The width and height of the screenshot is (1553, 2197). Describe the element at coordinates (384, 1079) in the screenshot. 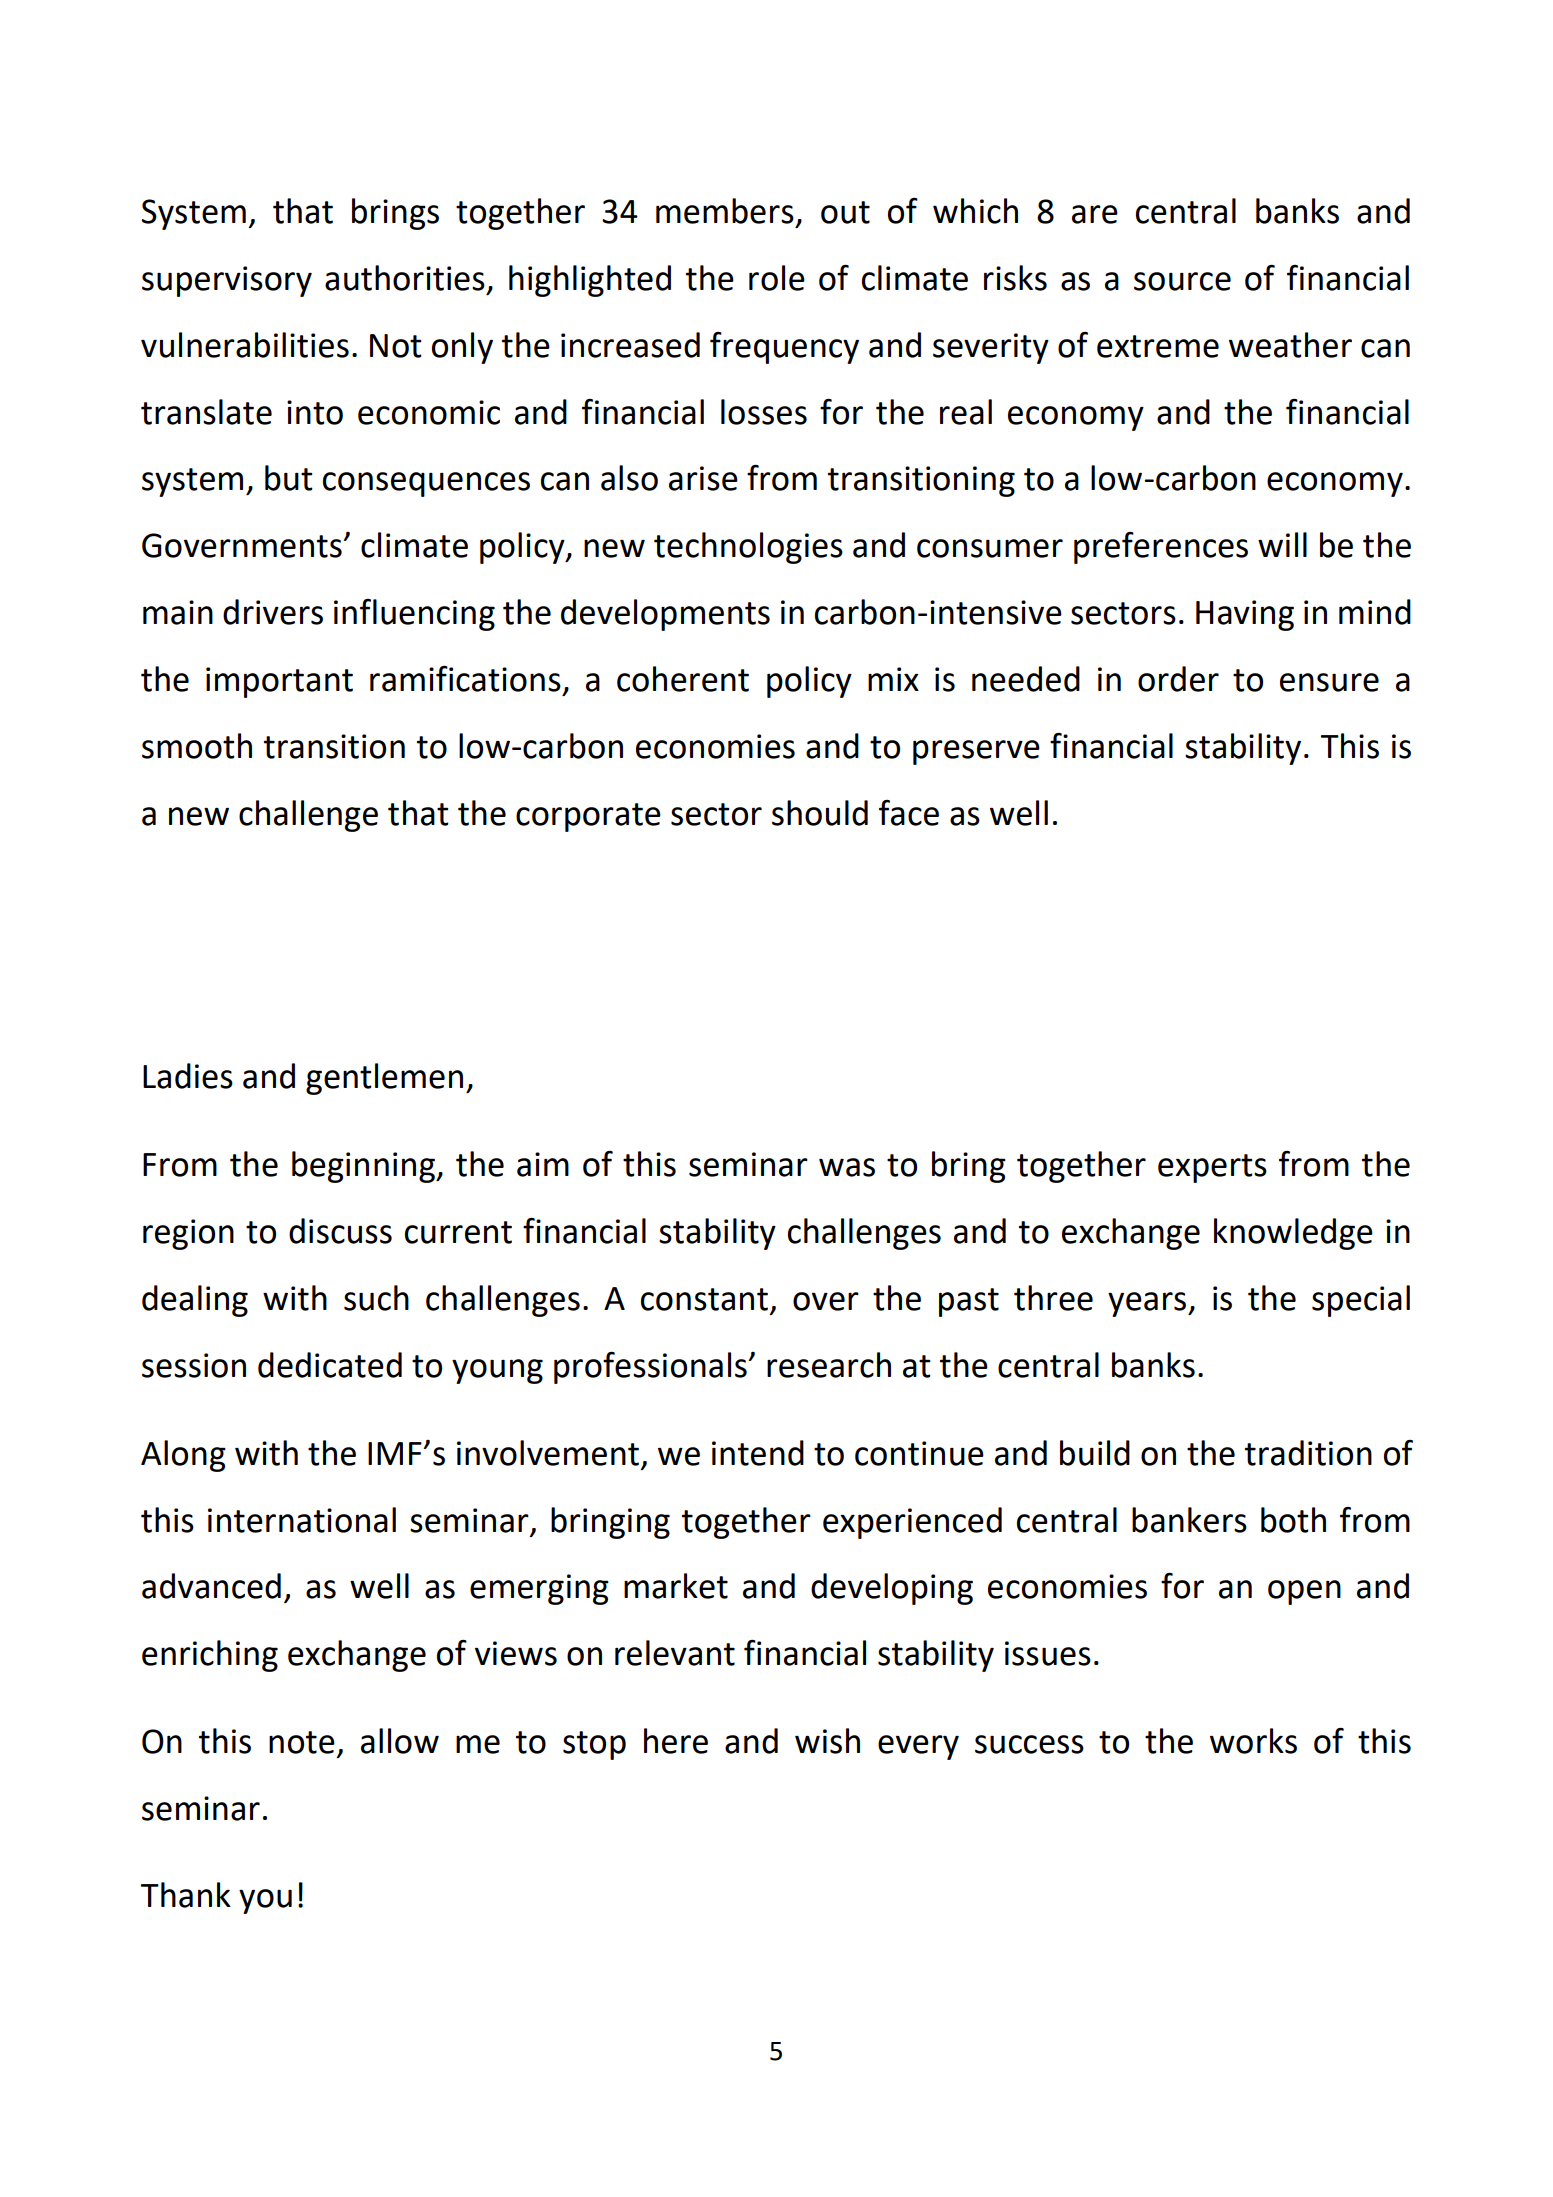

I see `gentlemen` at that location.
